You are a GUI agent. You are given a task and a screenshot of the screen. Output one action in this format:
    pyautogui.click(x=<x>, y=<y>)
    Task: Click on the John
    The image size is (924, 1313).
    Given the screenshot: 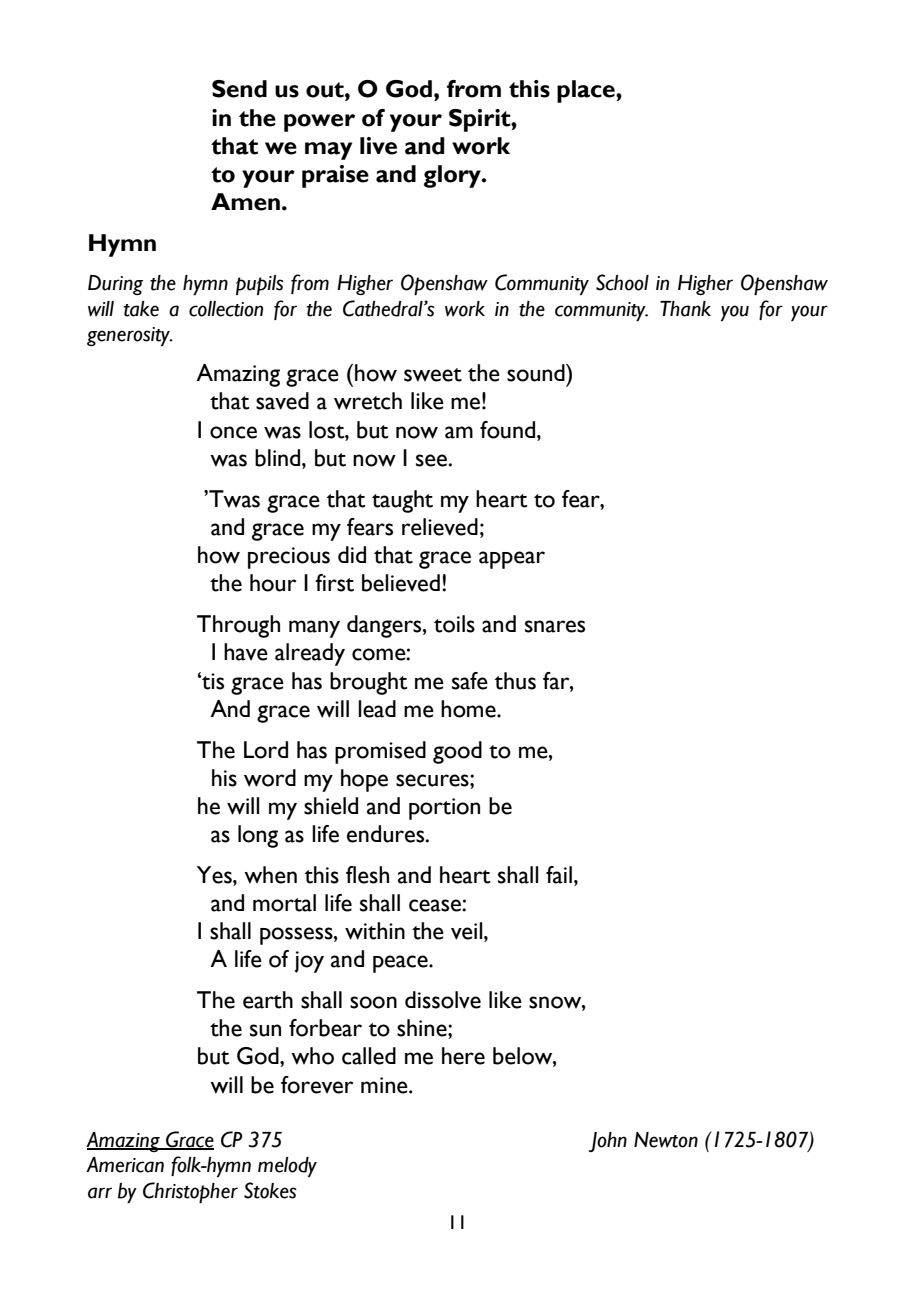 What is the action you would take?
    pyautogui.click(x=608, y=1142)
